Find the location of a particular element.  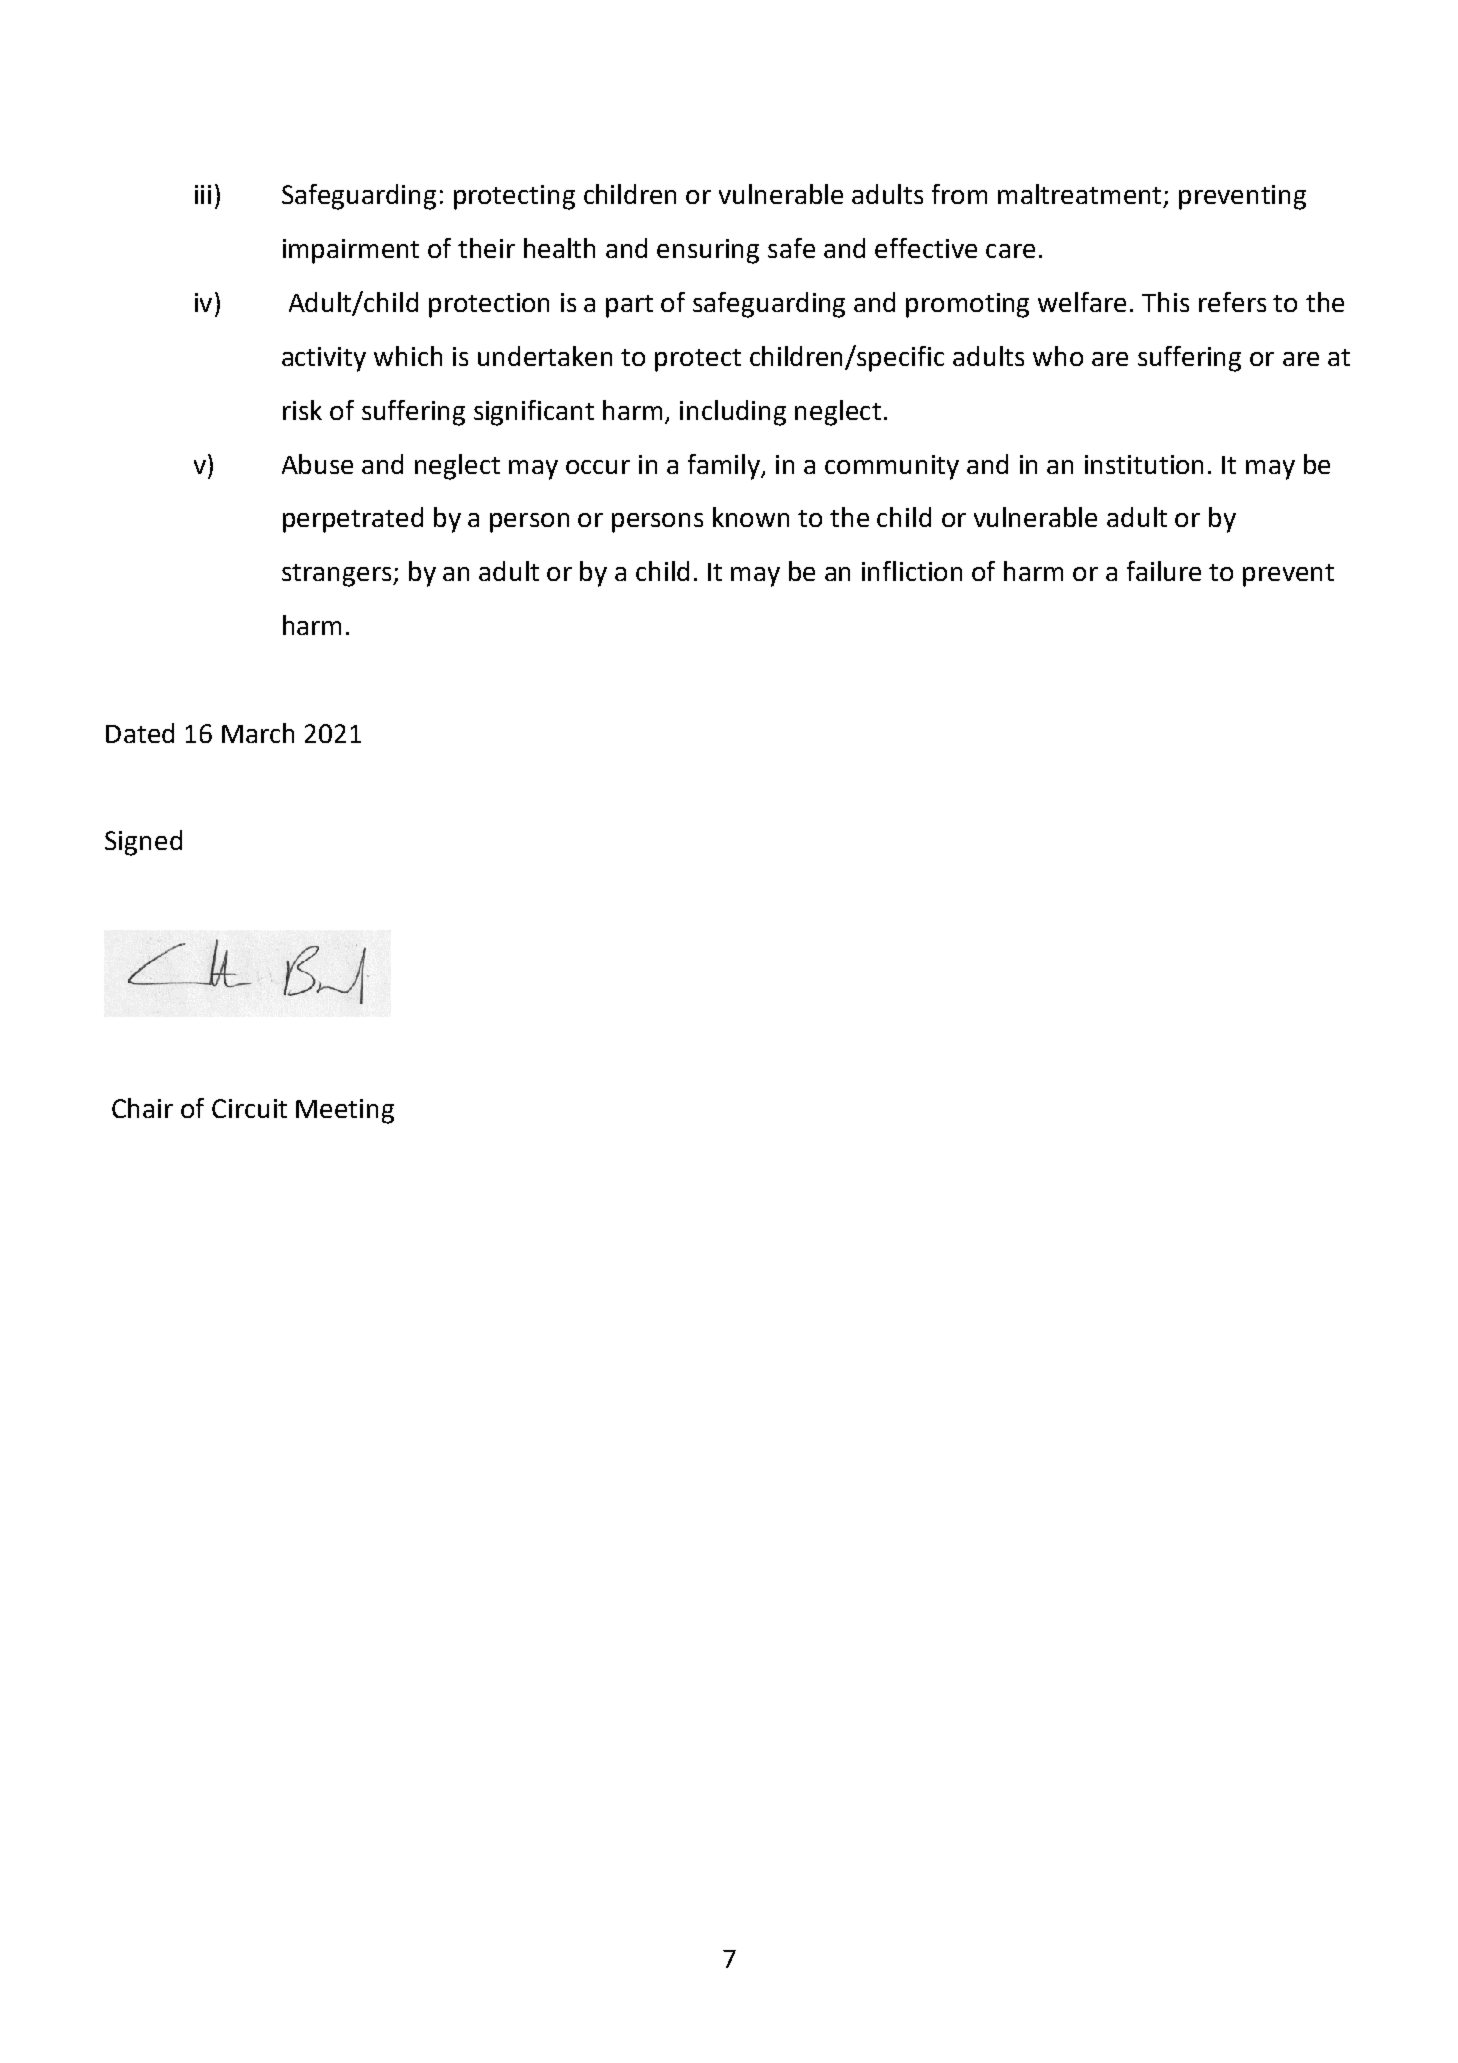

ensuring is located at coordinates (708, 251).
